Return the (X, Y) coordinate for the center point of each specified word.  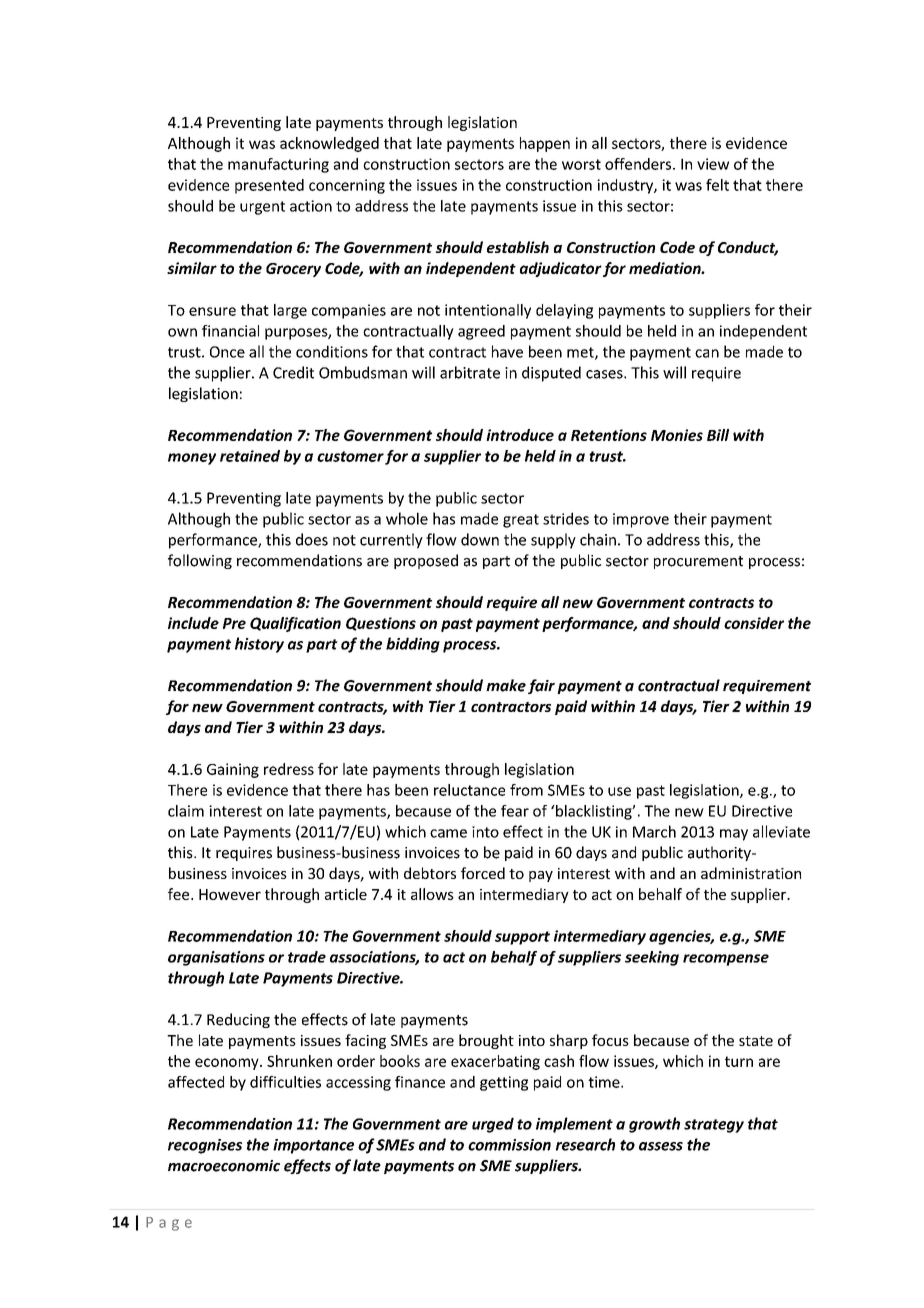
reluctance (469, 790)
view (713, 164)
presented (269, 186)
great (521, 521)
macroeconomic (224, 1166)
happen (545, 144)
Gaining (233, 770)
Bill (718, 435)
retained (250, 456)
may (734, 835)
